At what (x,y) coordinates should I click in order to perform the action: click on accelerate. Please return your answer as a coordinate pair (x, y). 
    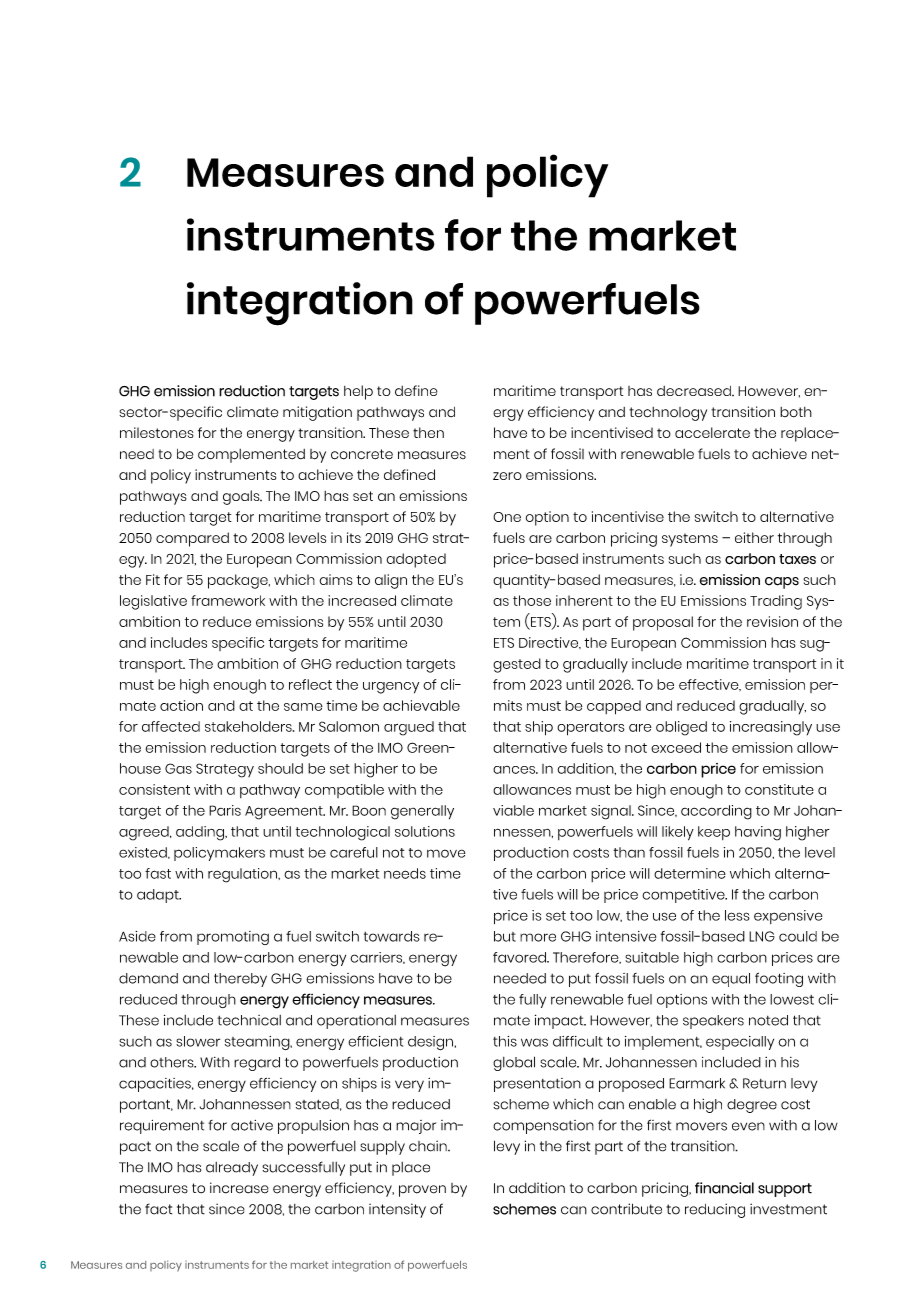
    Looking at the image, I should click on (712, 432).
